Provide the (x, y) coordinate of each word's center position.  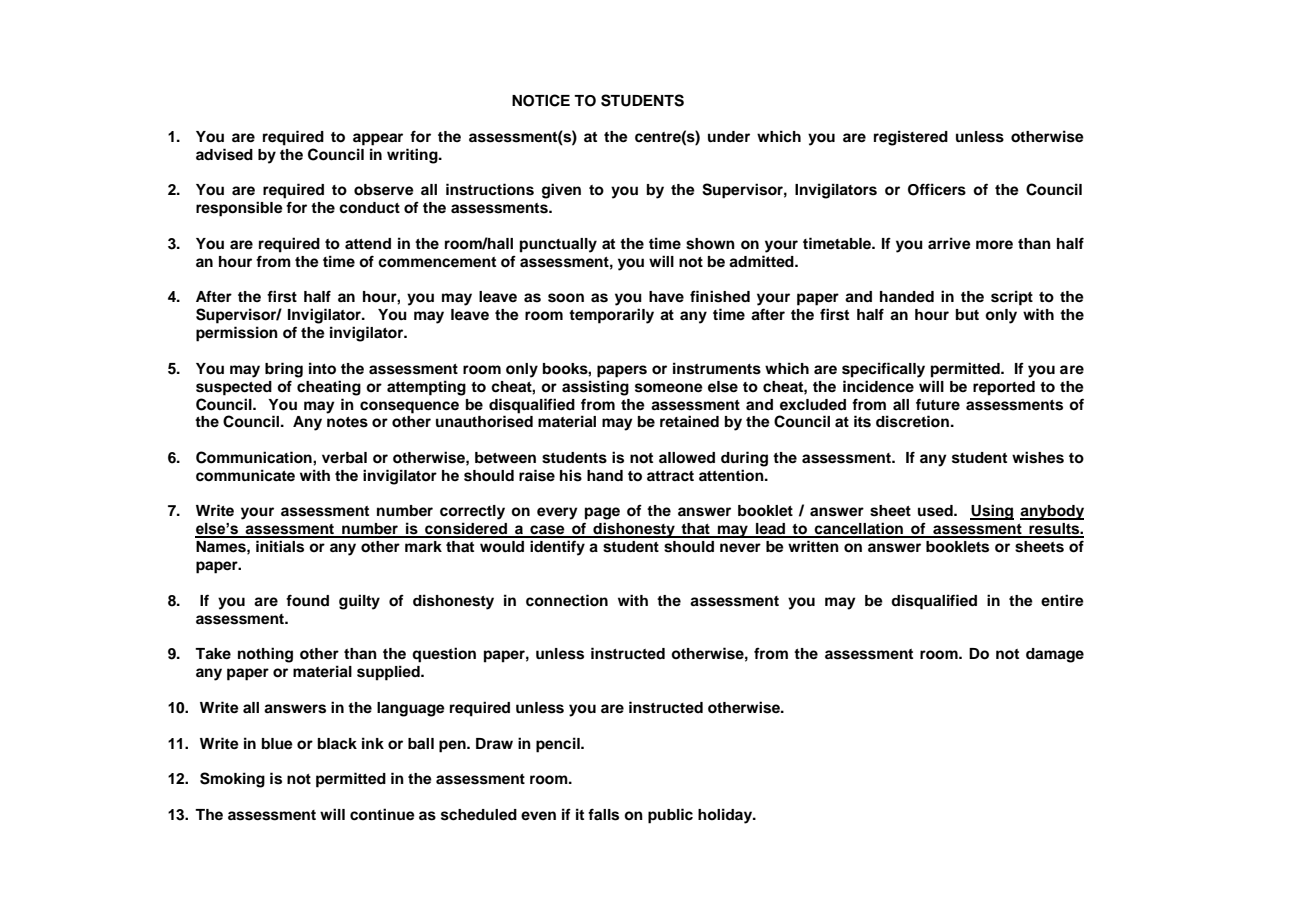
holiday (726, 816)
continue (382, 814)
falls (603, 814)
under (729, 136)
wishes (1038, 457)
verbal (344, 457)
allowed (687, 458)
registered (911, 138)
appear (378, 139)
